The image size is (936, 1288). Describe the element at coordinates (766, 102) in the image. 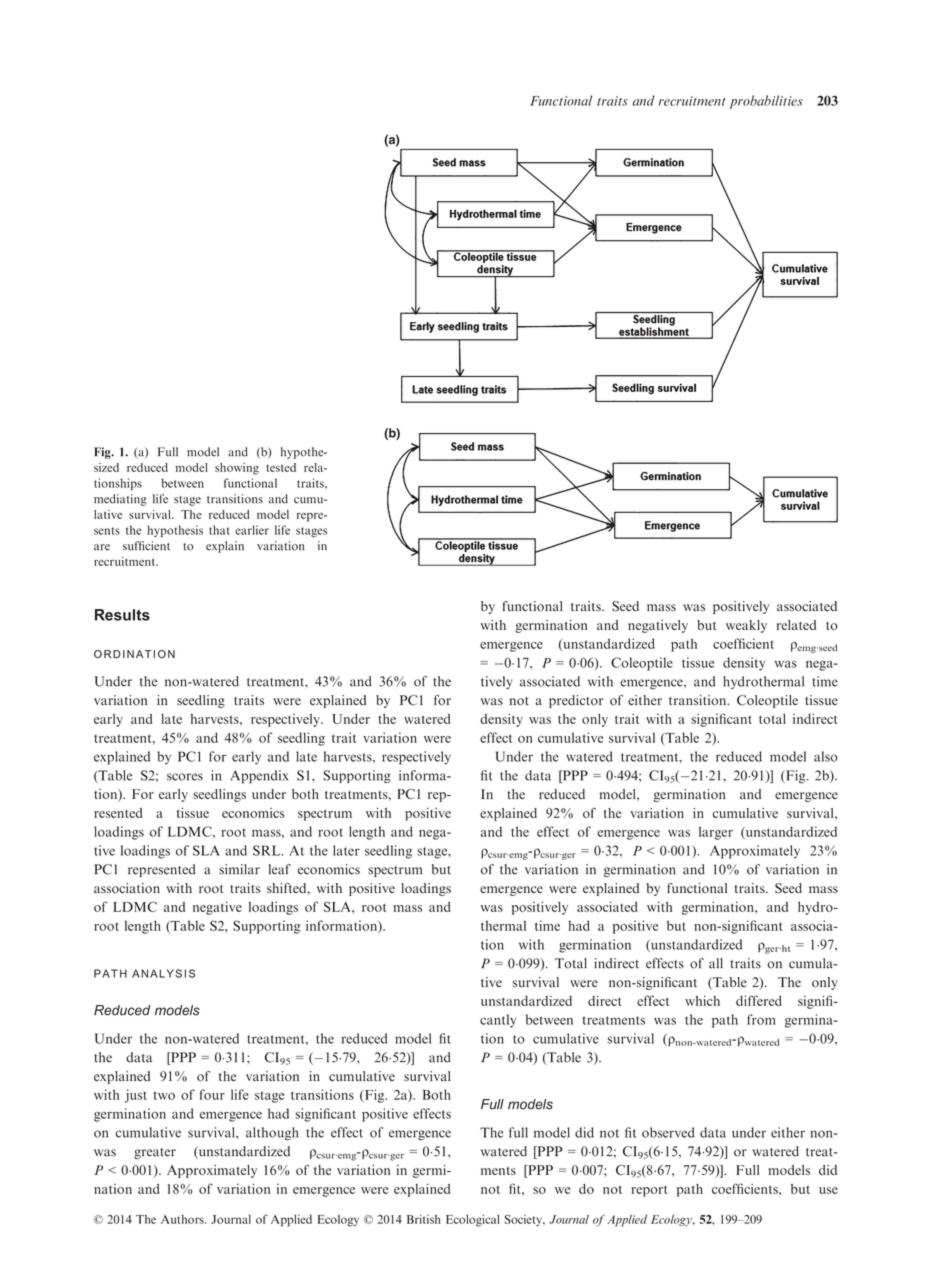

I see `probabilities` at that location.
